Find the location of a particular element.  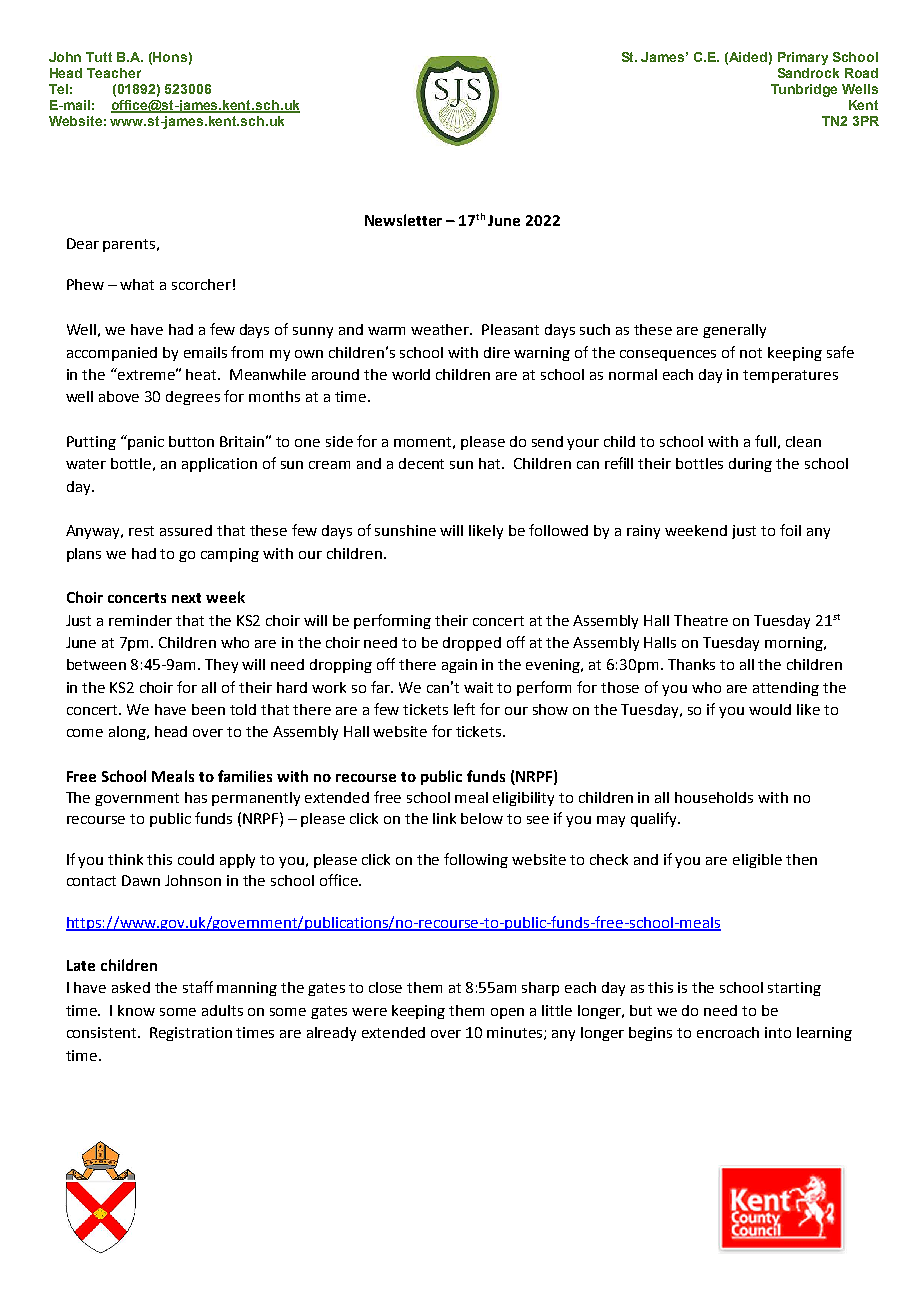

Dear is located at coordinates (83, 243).
